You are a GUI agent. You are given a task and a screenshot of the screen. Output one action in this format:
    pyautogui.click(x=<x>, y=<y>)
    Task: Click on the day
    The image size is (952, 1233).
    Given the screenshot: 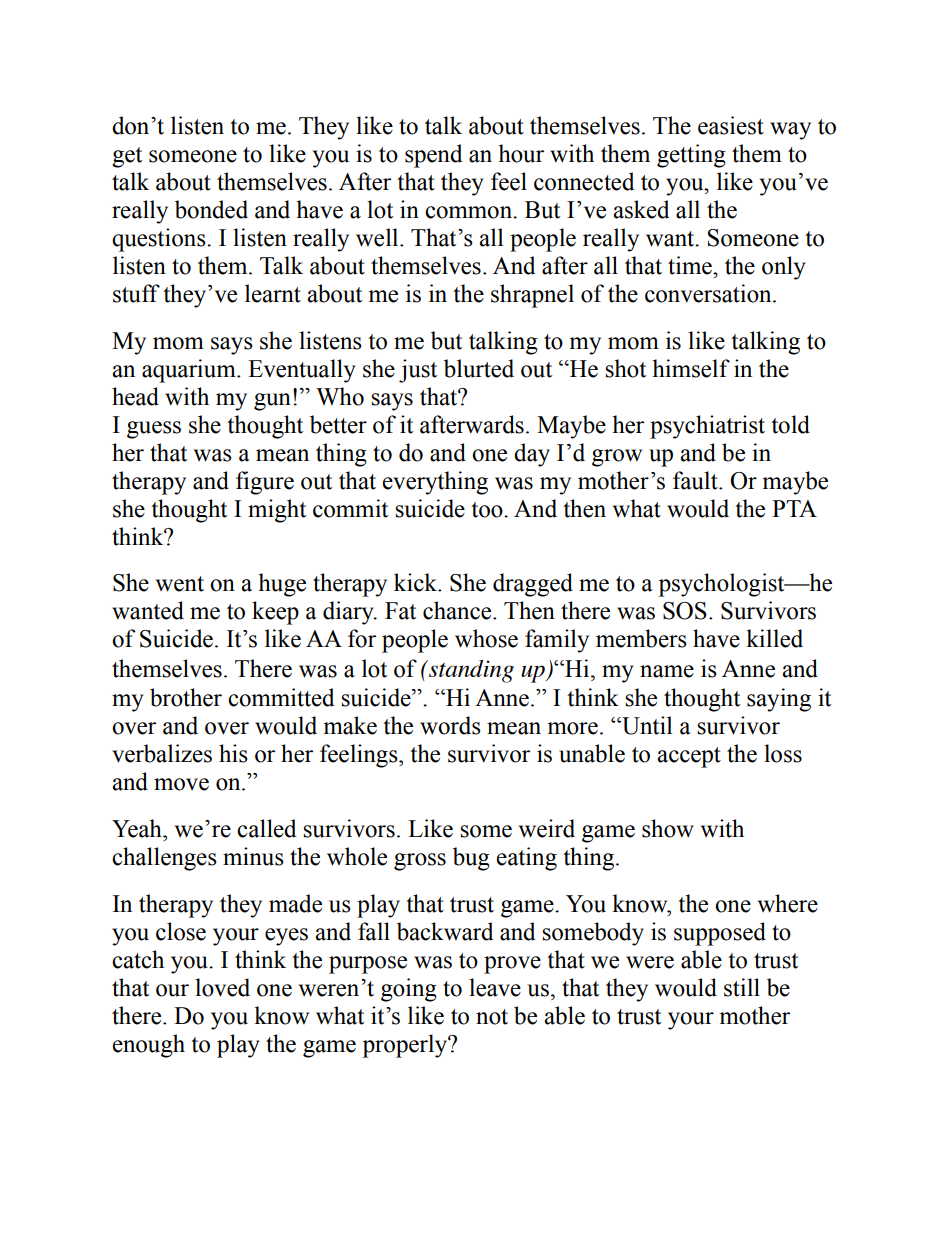 What is the action you would take?
    pyautogui.click(x=532, y=455)
